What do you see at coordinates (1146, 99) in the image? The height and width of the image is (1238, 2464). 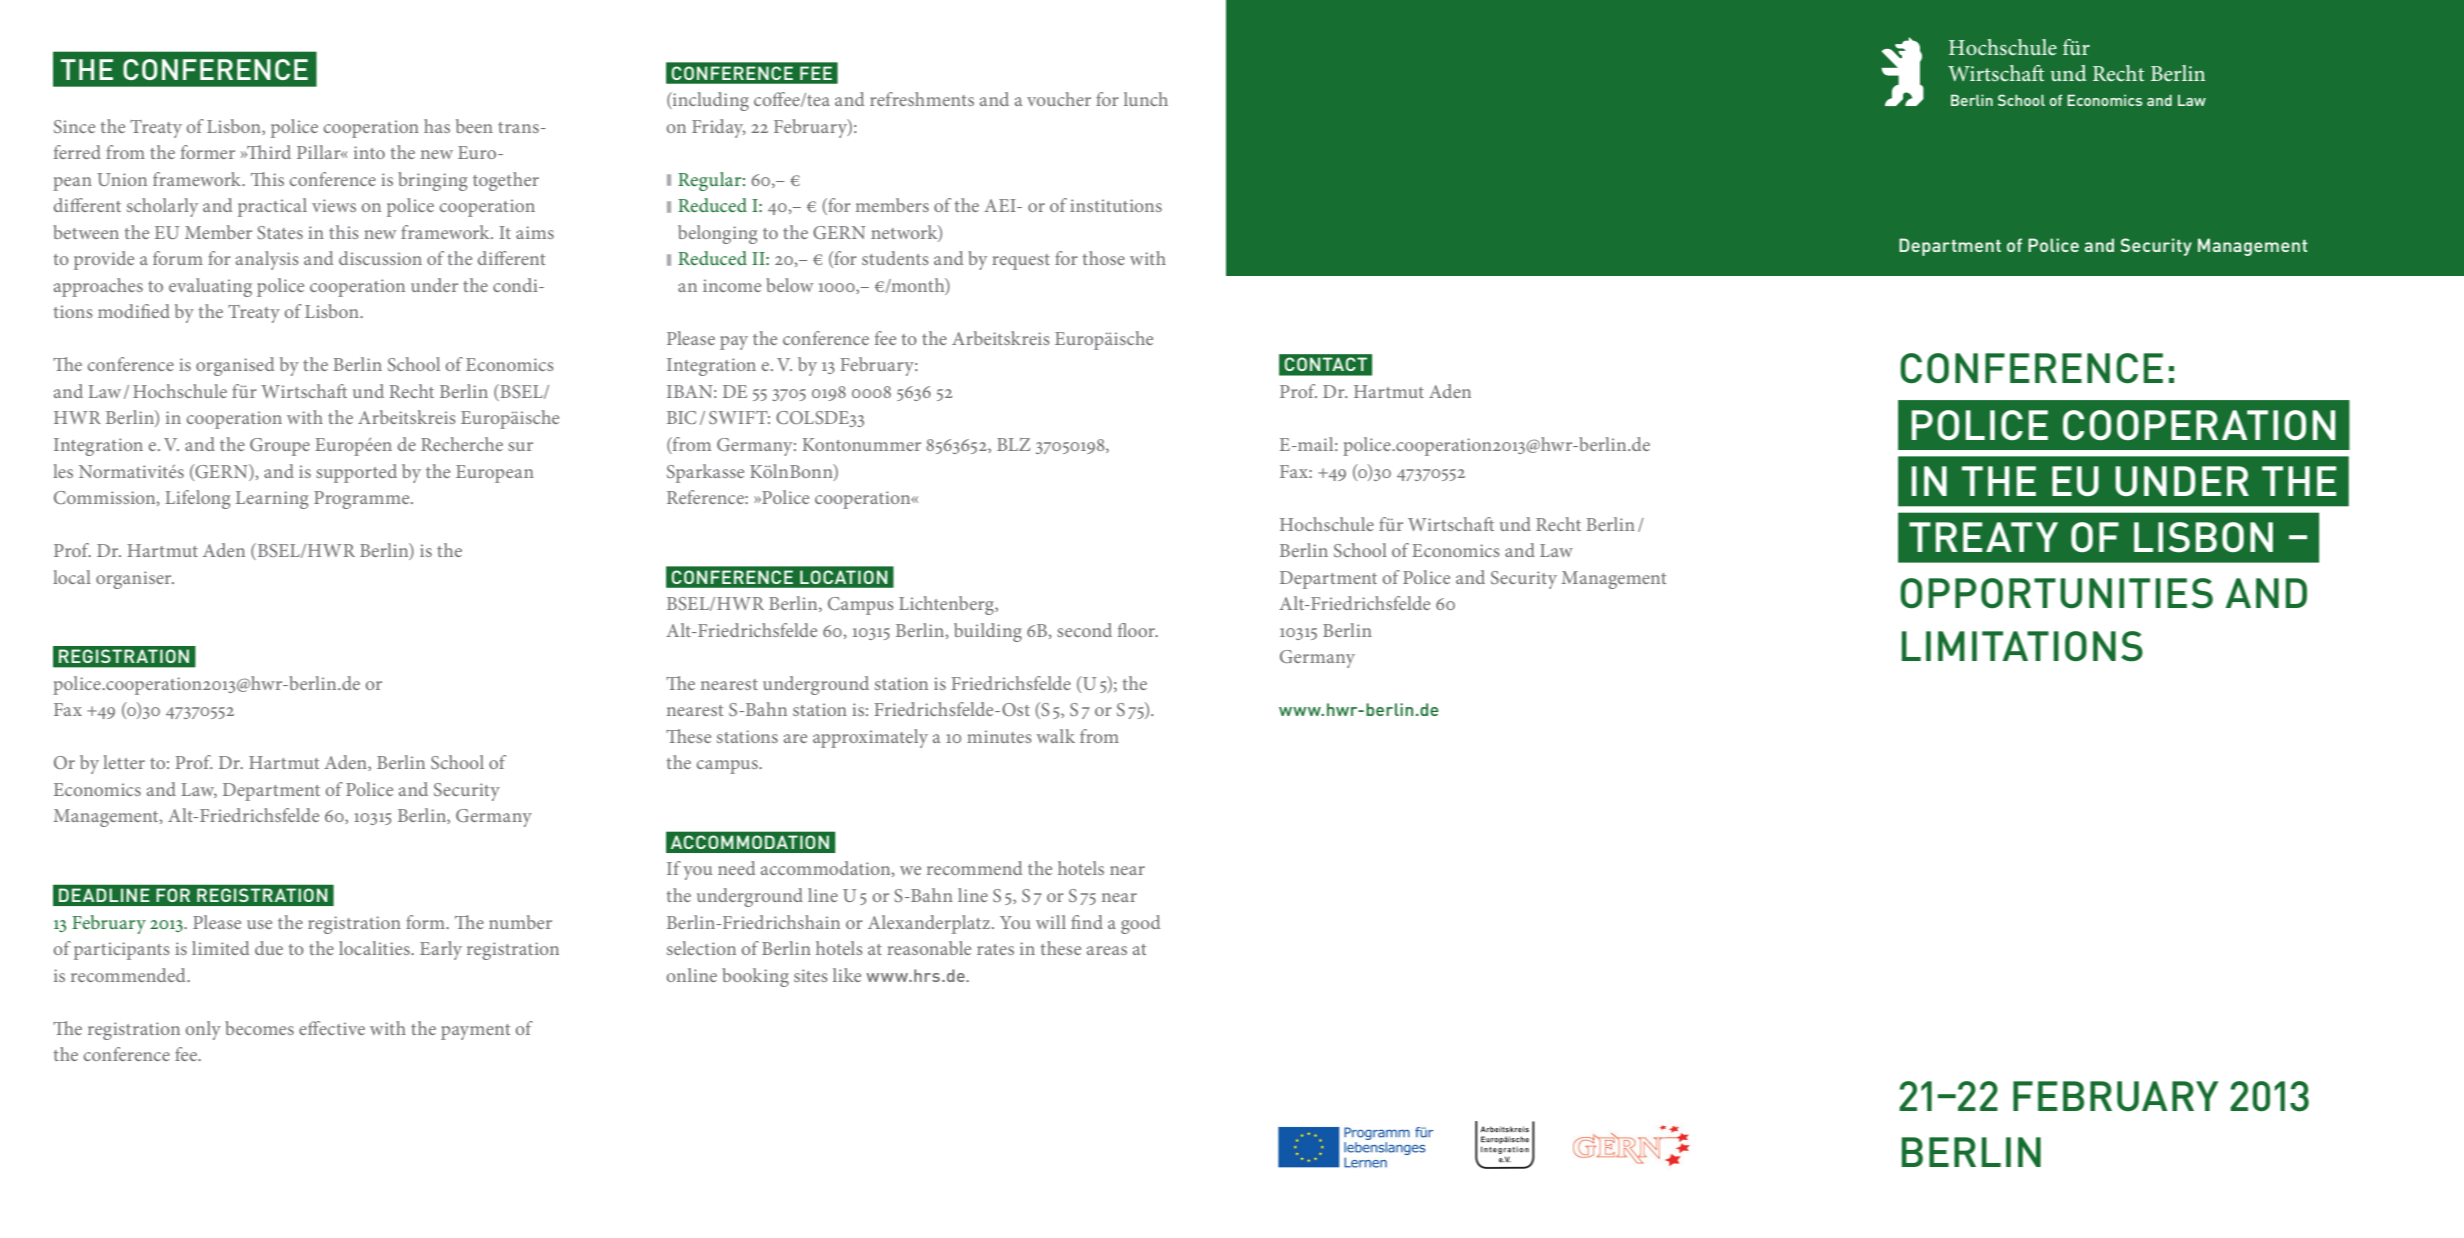 I see `lunch` at bounding box center [1146, 99].
